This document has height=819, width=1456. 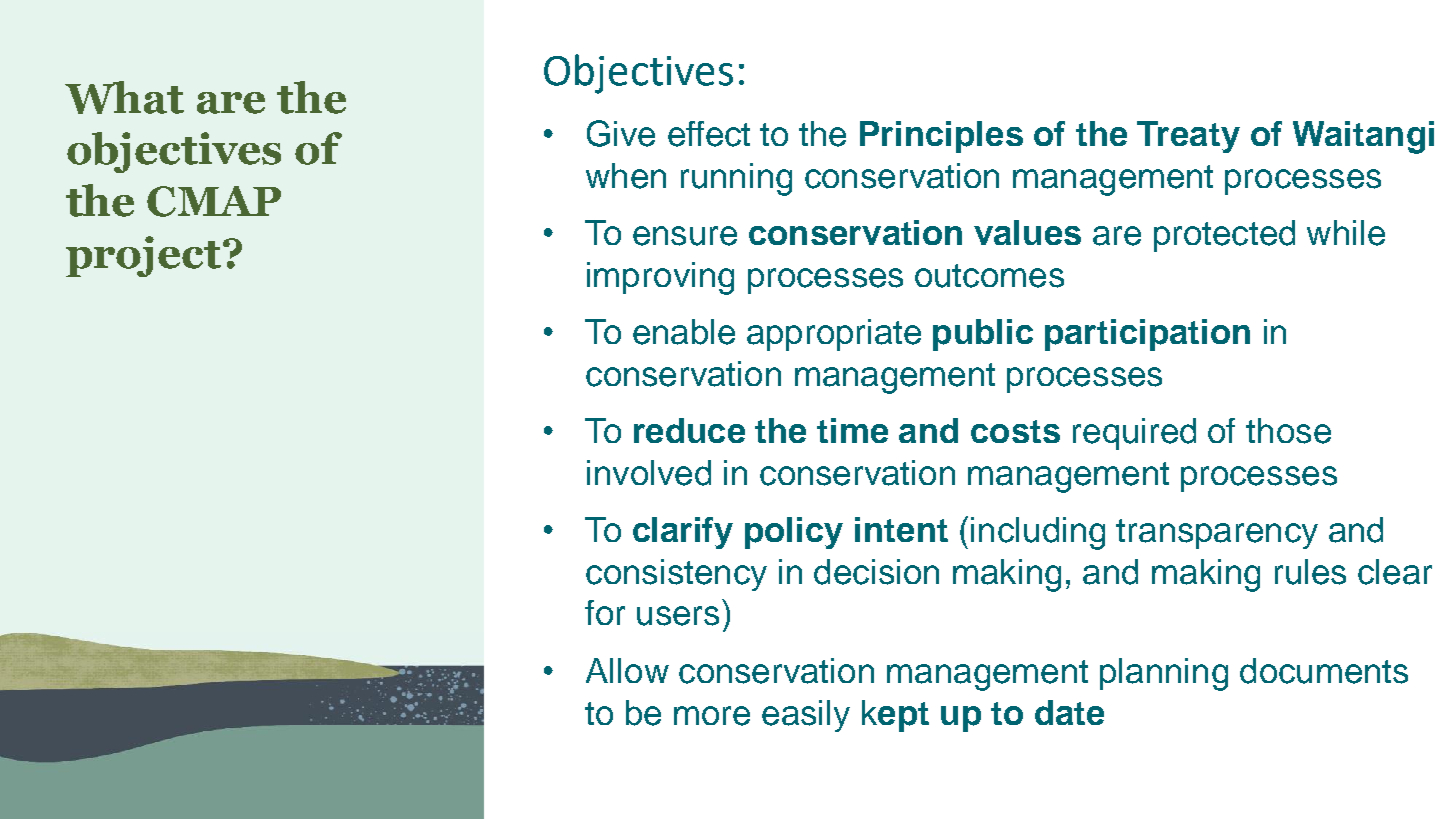 What do you see at coordinates (794, 533) in the document?
I see `policy` at bounding box center [794, 533].
